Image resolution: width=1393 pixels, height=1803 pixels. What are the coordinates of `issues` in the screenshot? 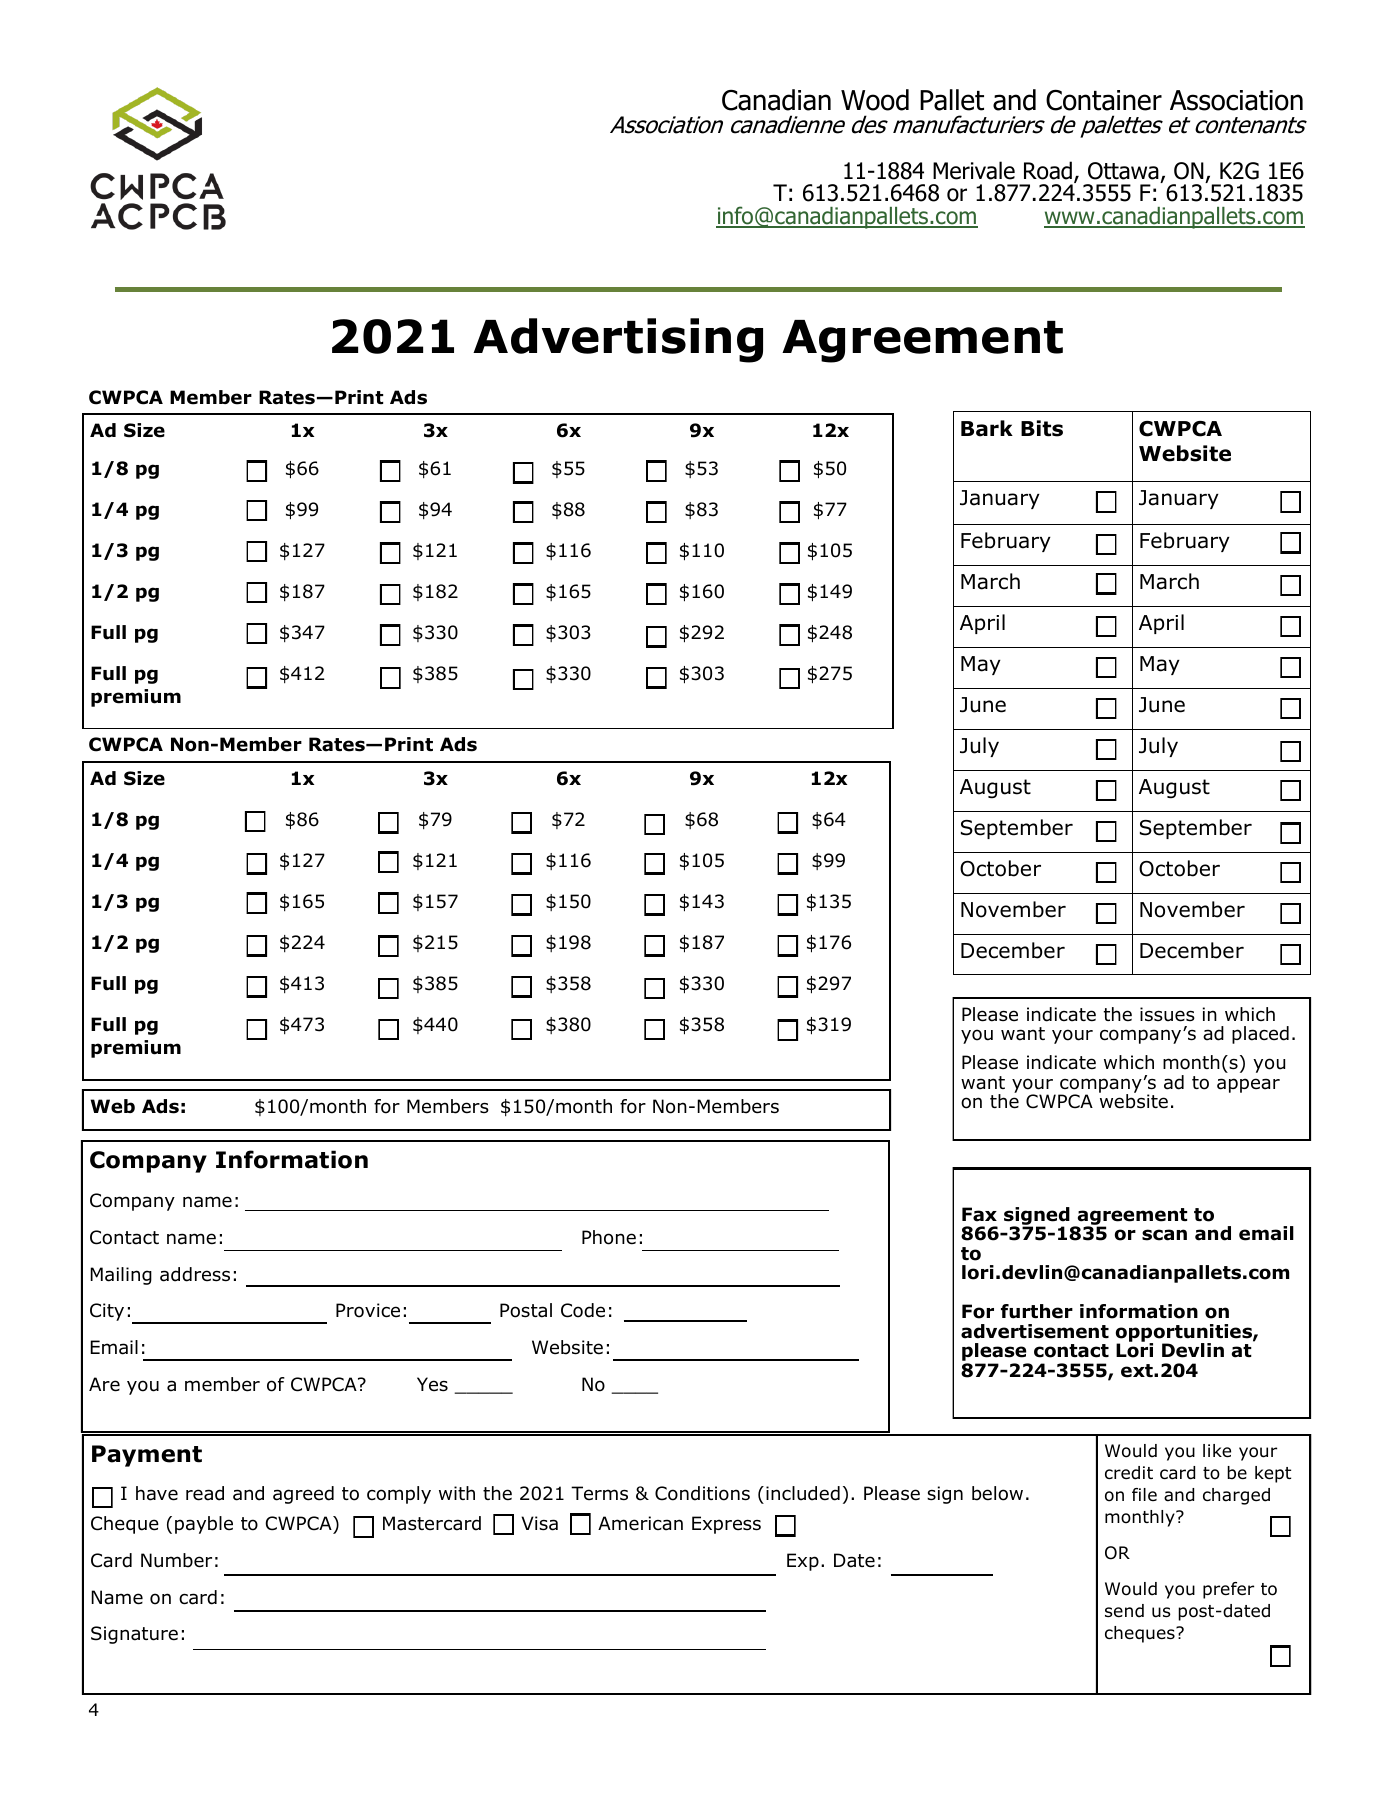 It's located at (1167, 1014).
